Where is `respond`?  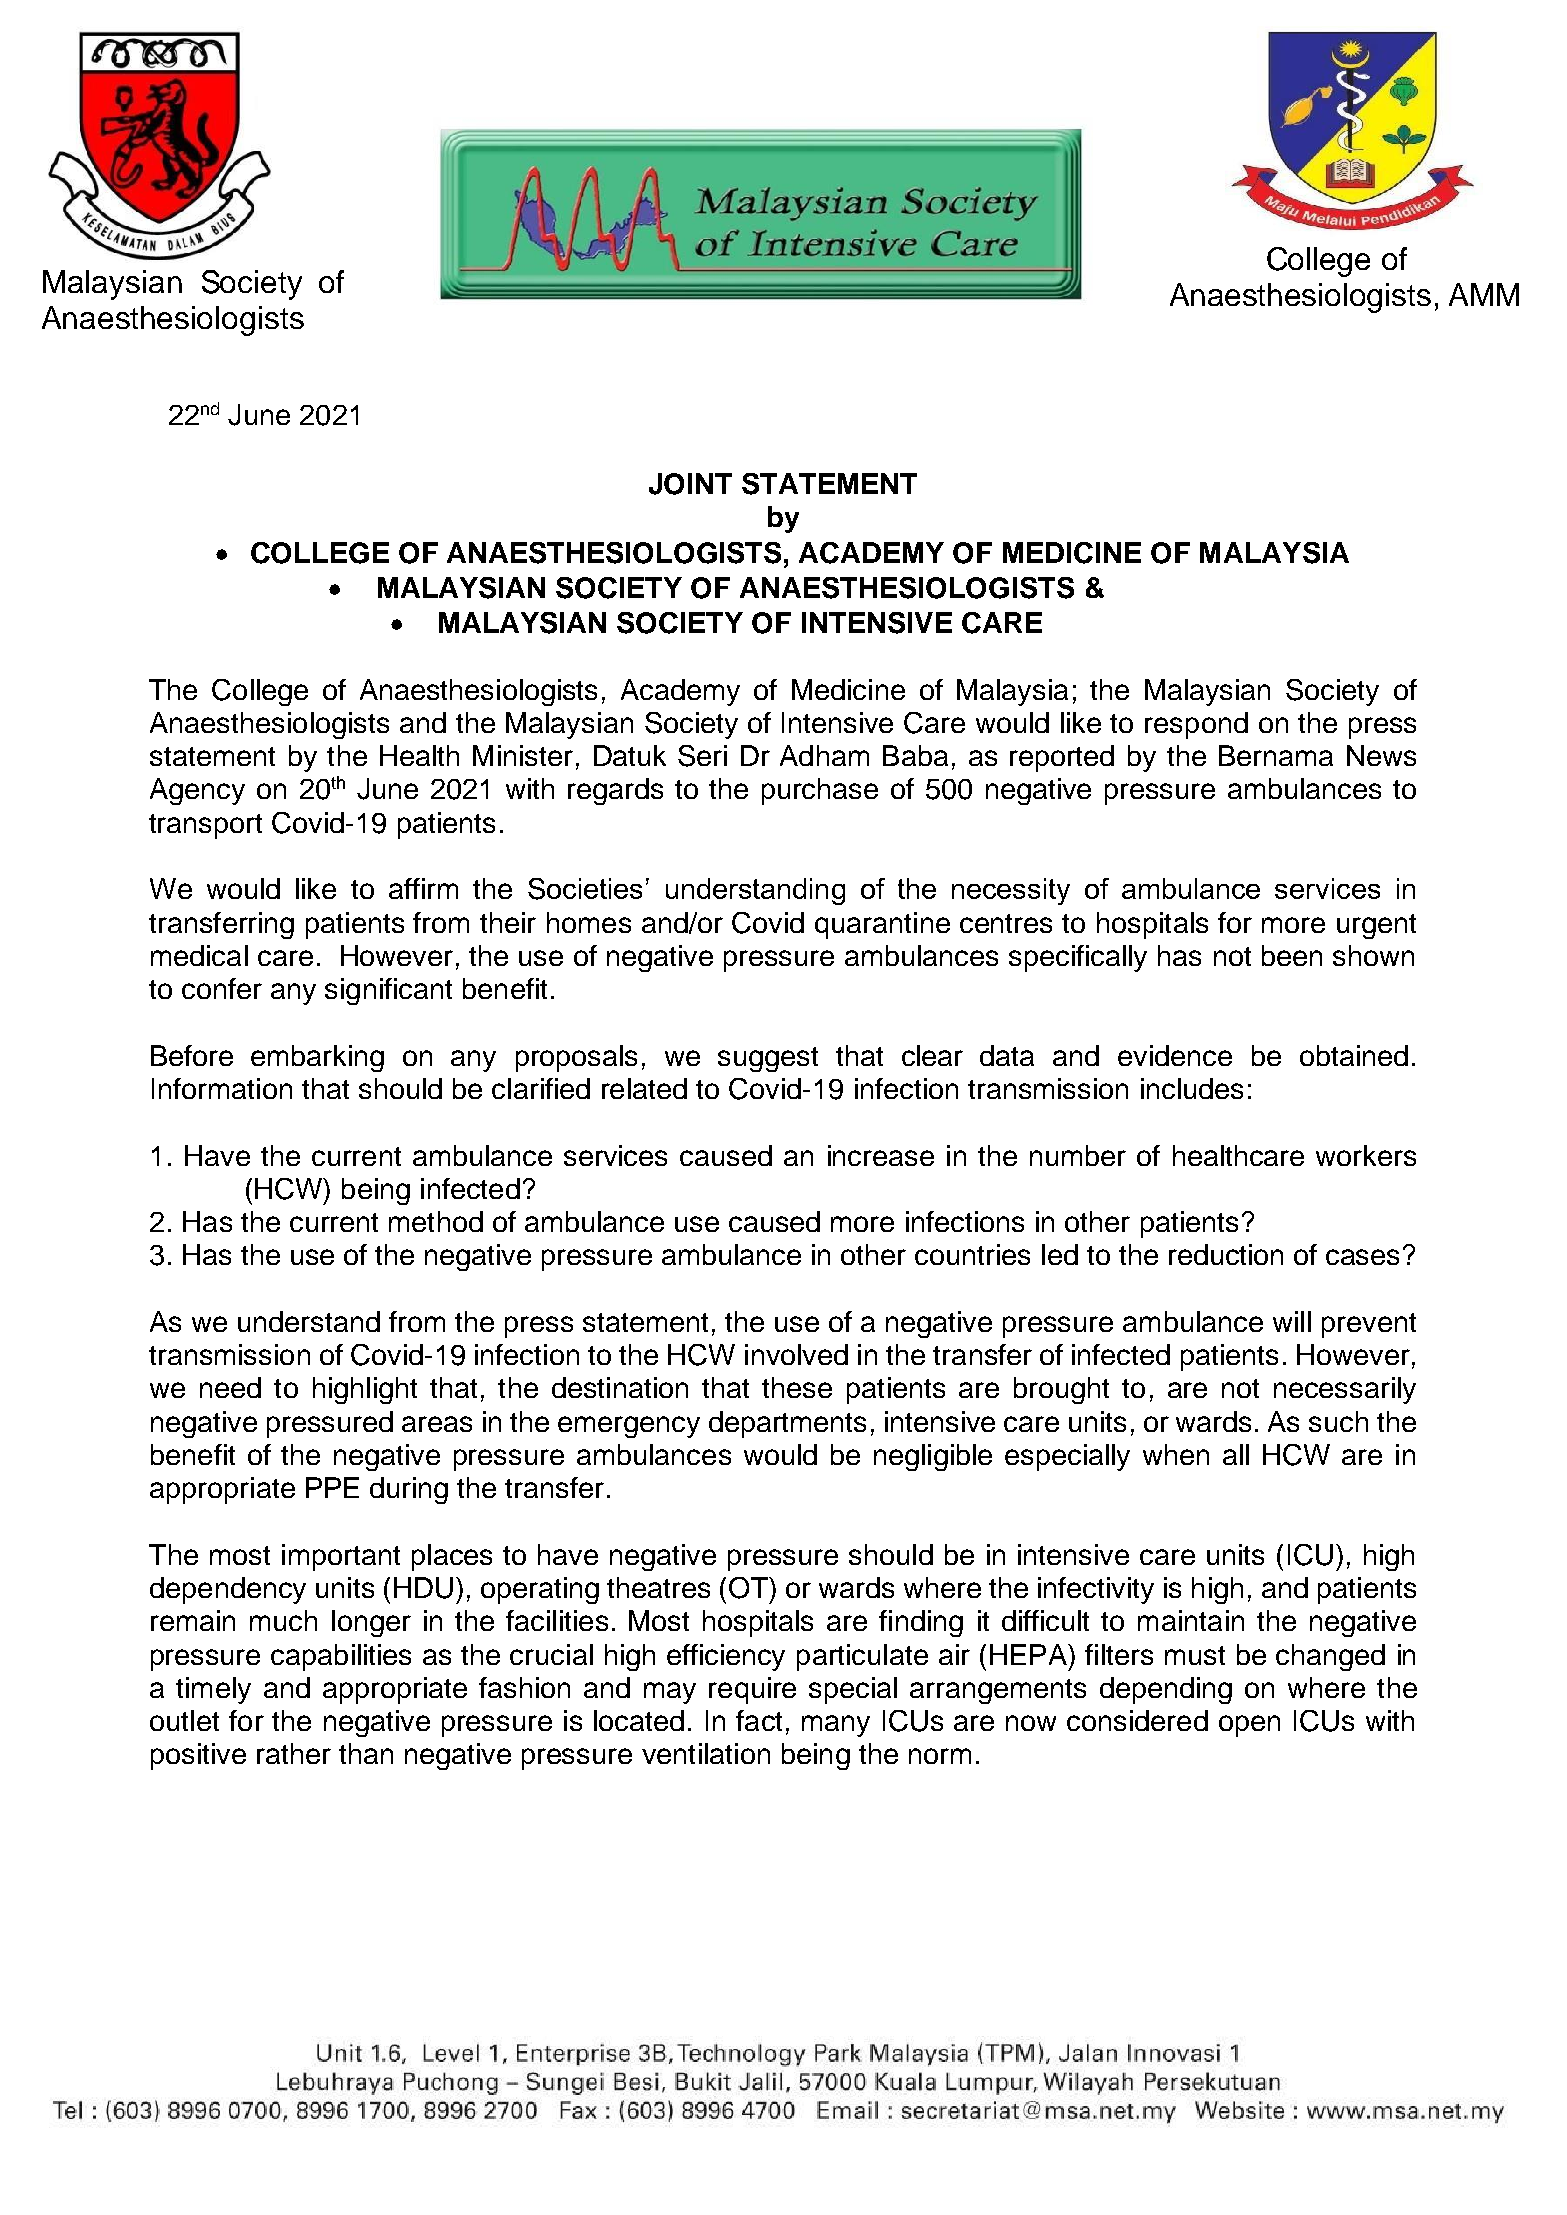 respond is located at coordinates (1196, 725).
